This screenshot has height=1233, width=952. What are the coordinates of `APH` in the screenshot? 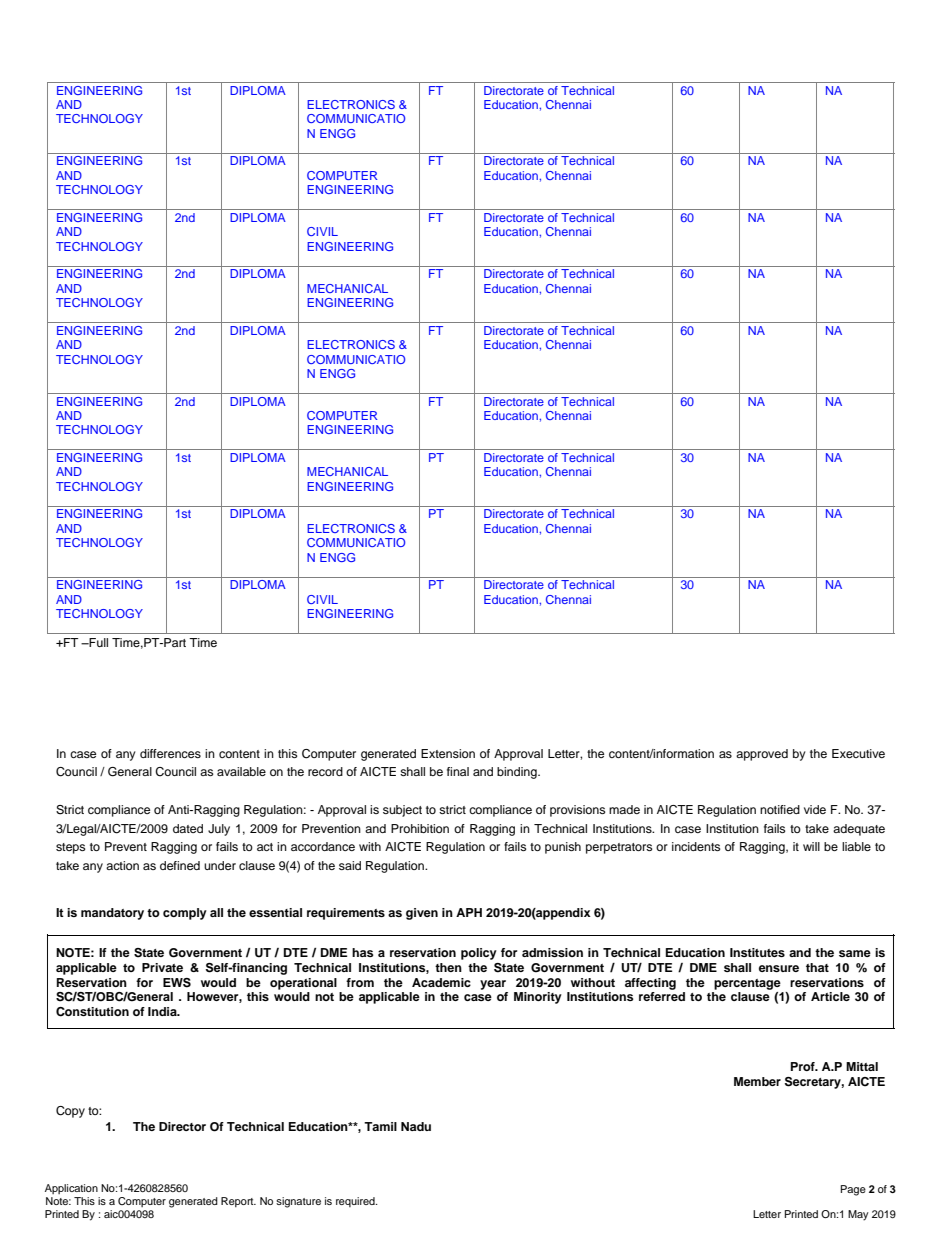 It's located at (469, 912).
